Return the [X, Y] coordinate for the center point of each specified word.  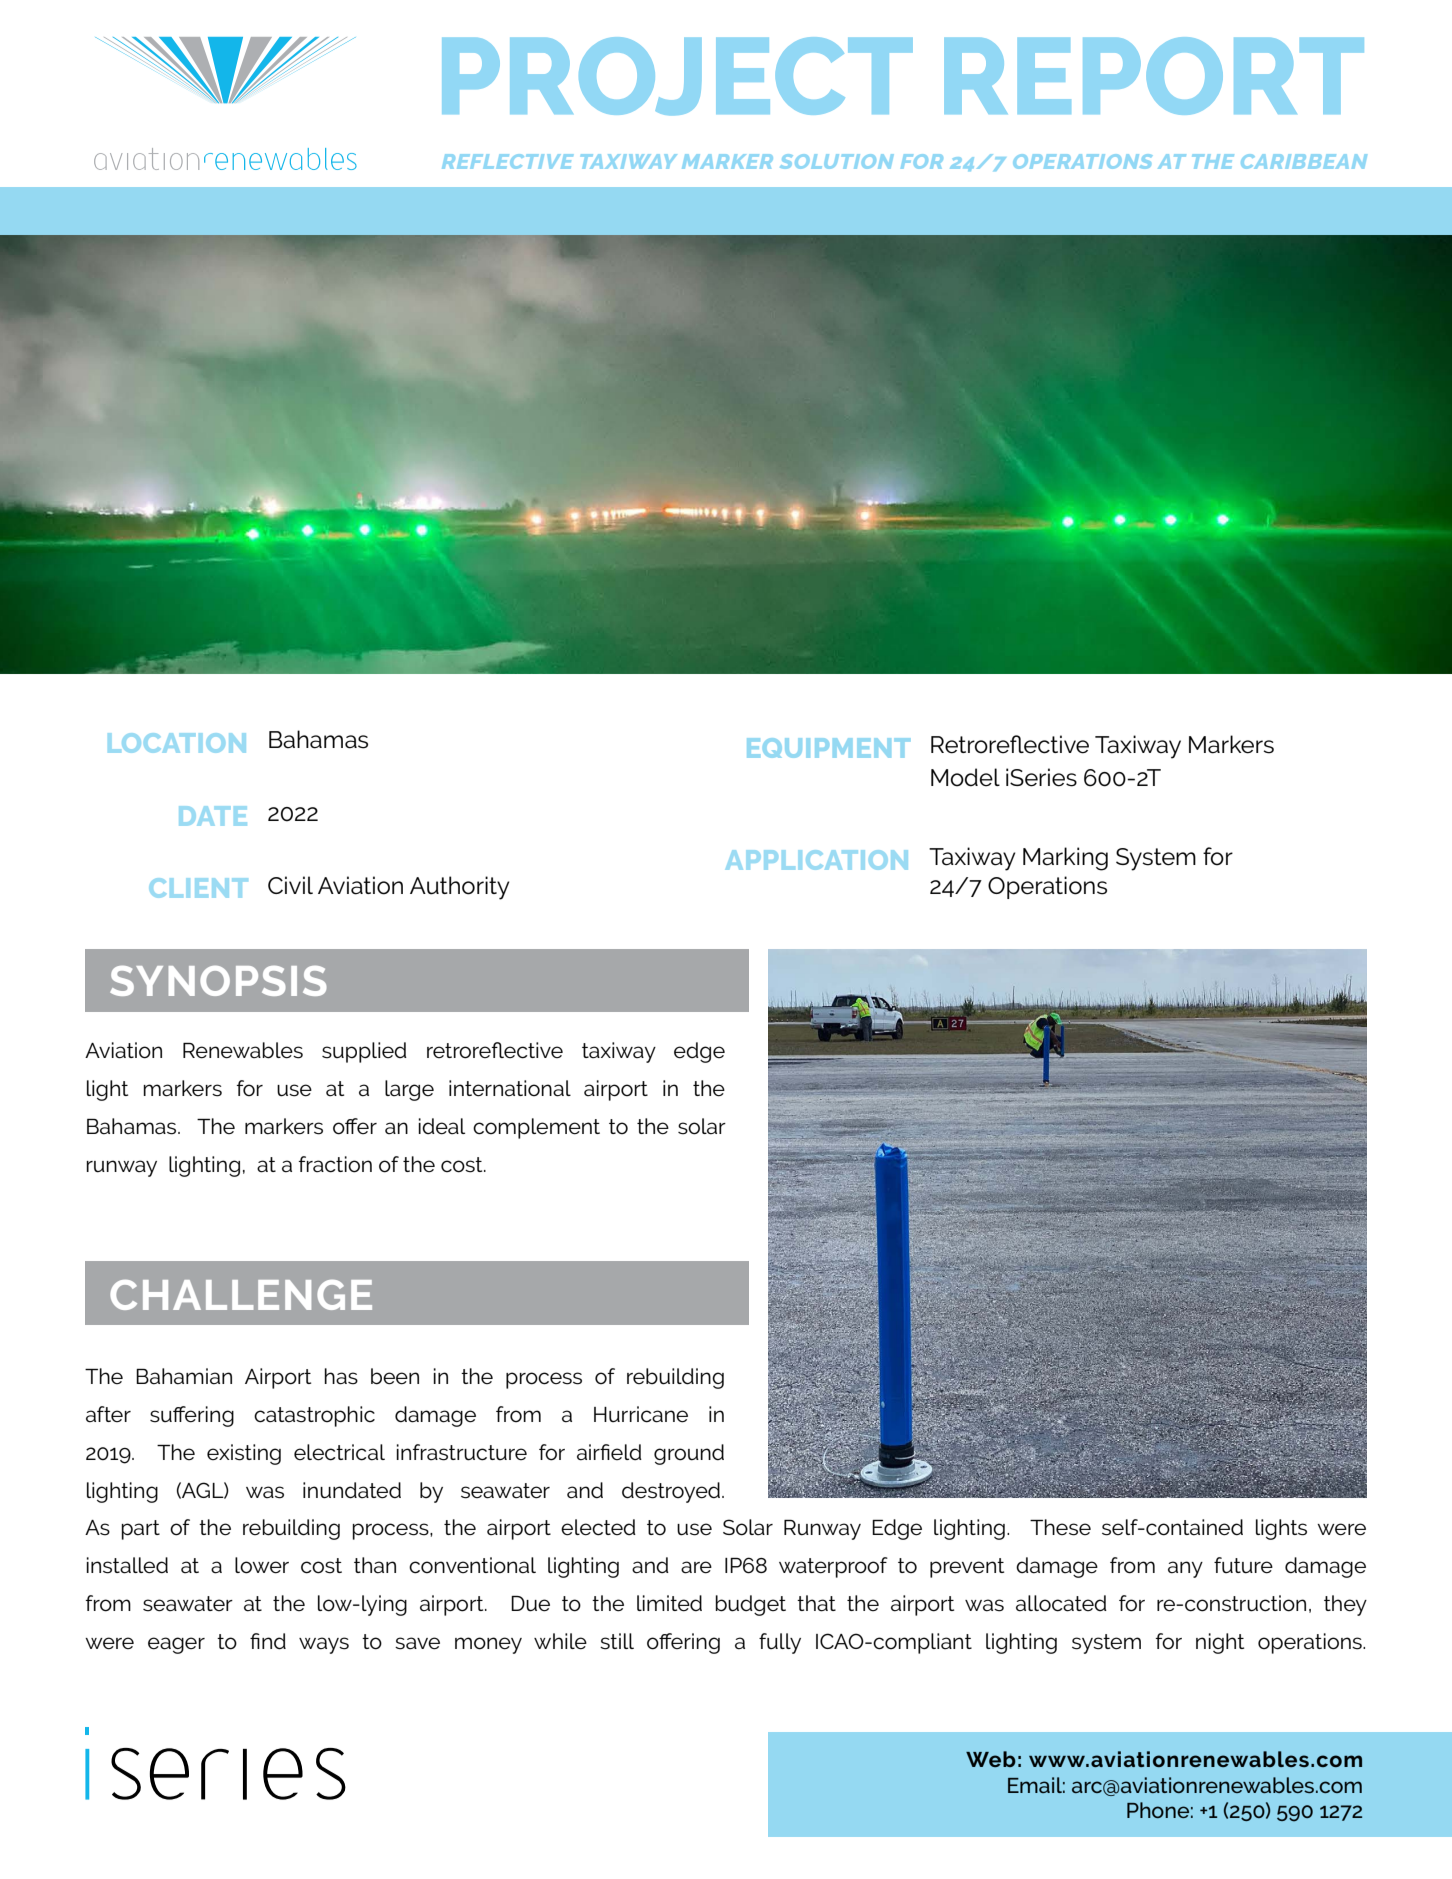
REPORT [1154, 76]
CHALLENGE [241, 1295]
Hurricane [641, 1414]
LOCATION [177, 743]
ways [324, 1645]
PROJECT [677, 76]
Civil [290, 885]
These [1060, 1527]
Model [965, 777]
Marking [1065, 859]
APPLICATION [817, 860]
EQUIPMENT [828, 748]
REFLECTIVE [507, 161]
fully [780, 1643]
